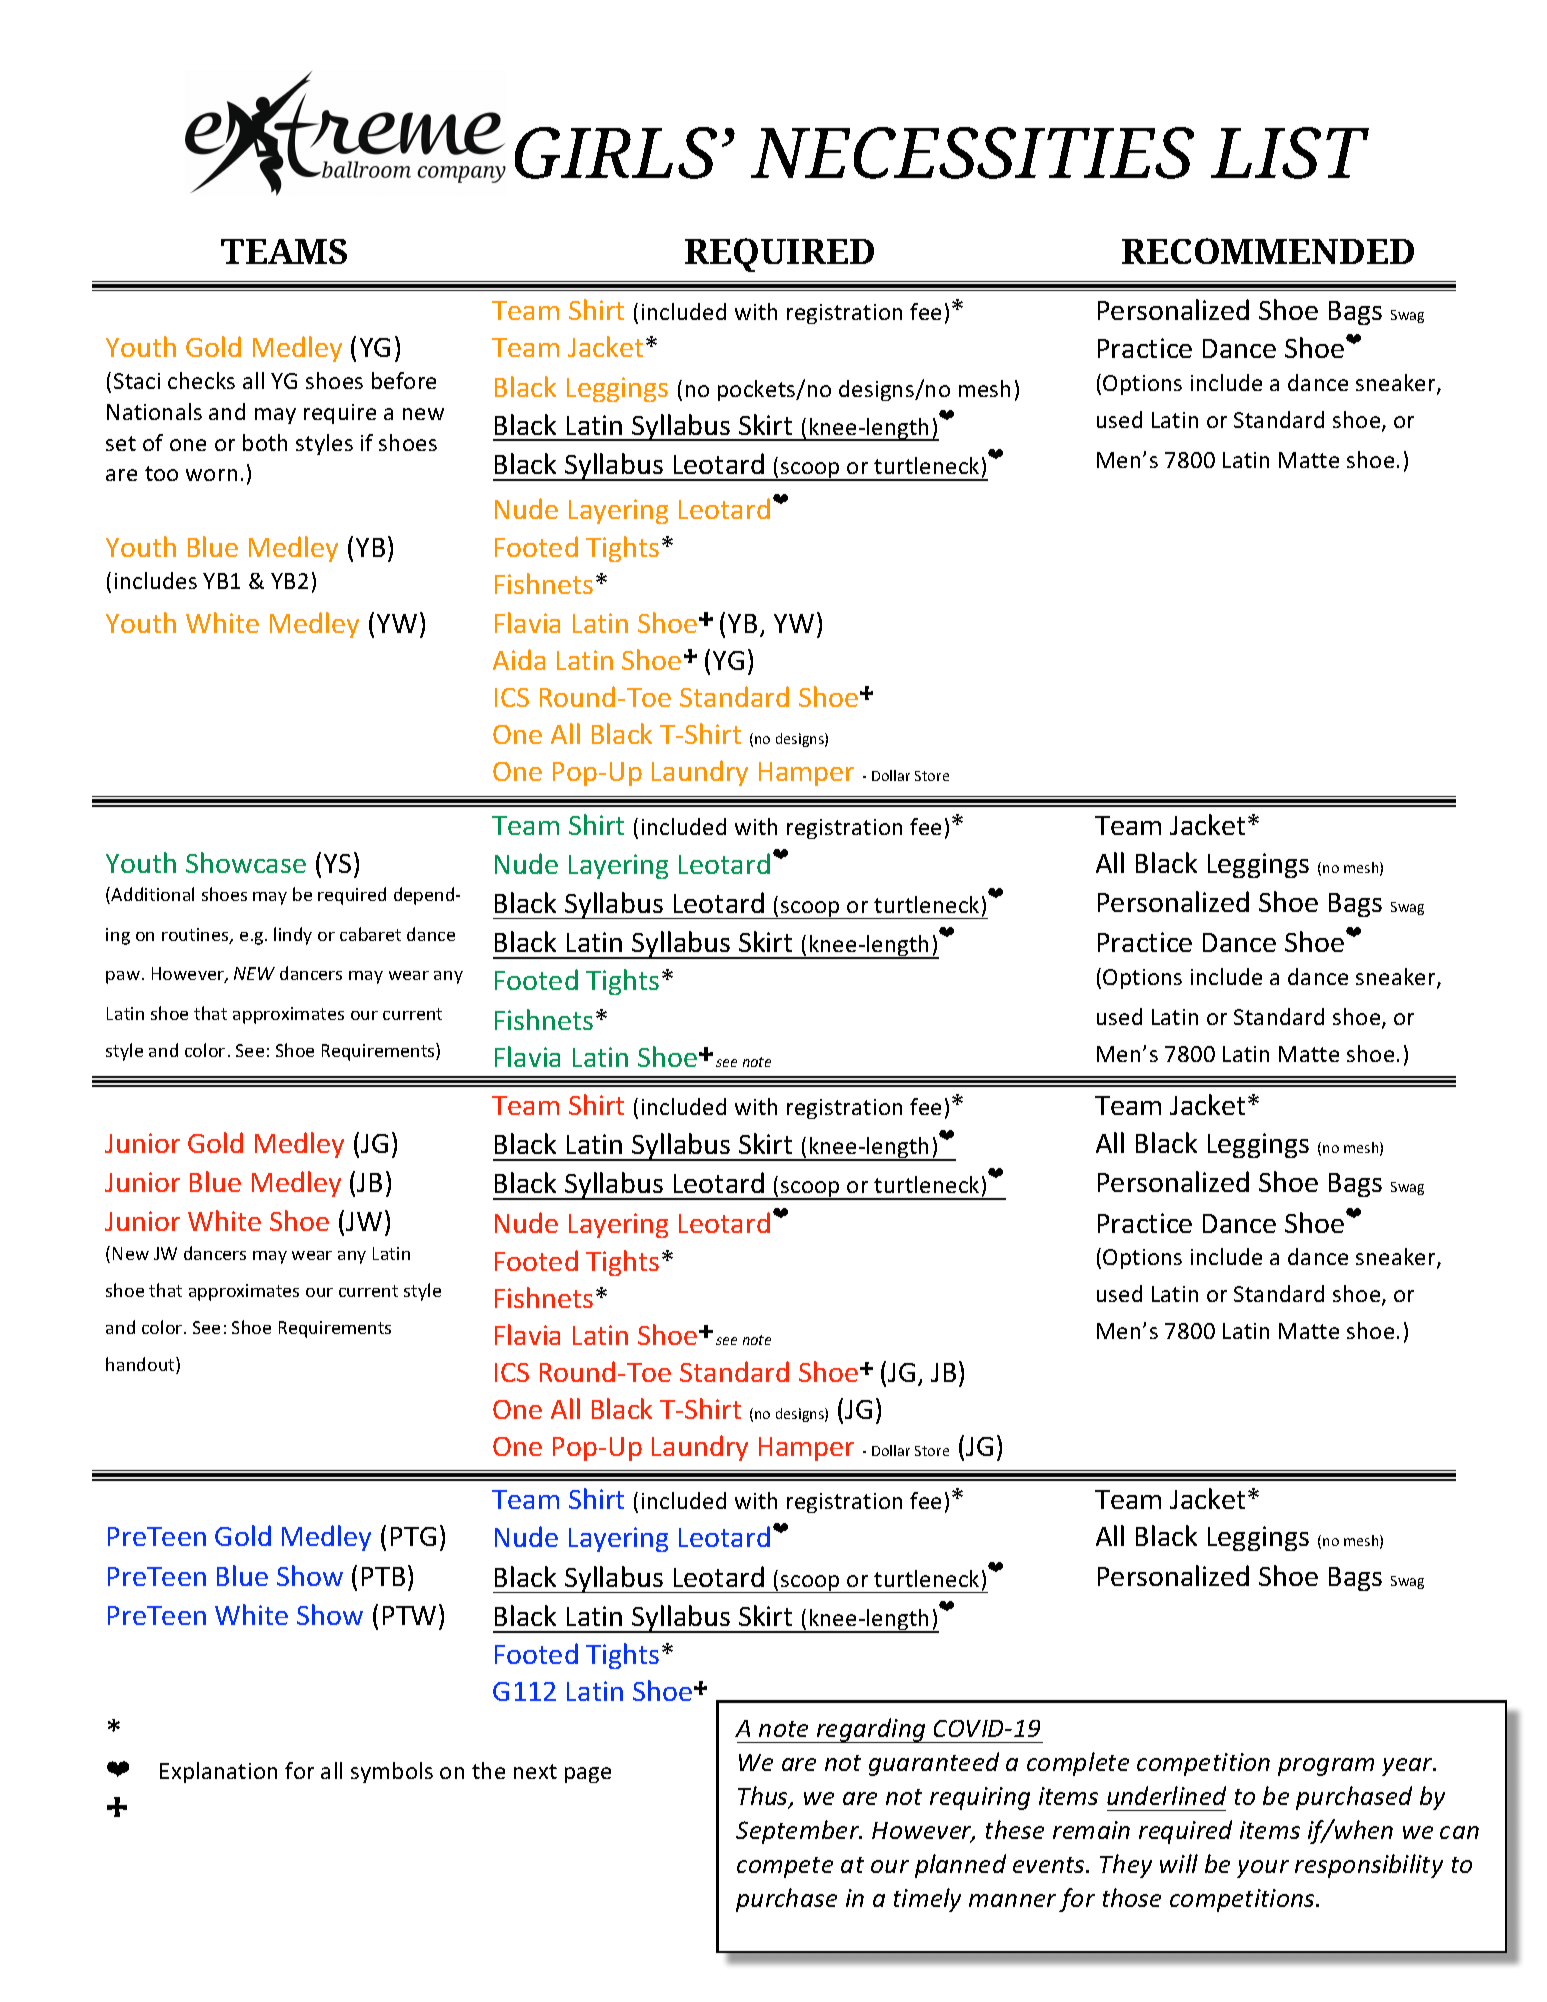 The width and height of the screenshot is (1547, 2002). What do you see at coordinates (201, 380) in the screenshot?
I see `checks` at bounding box center [201, 380].
